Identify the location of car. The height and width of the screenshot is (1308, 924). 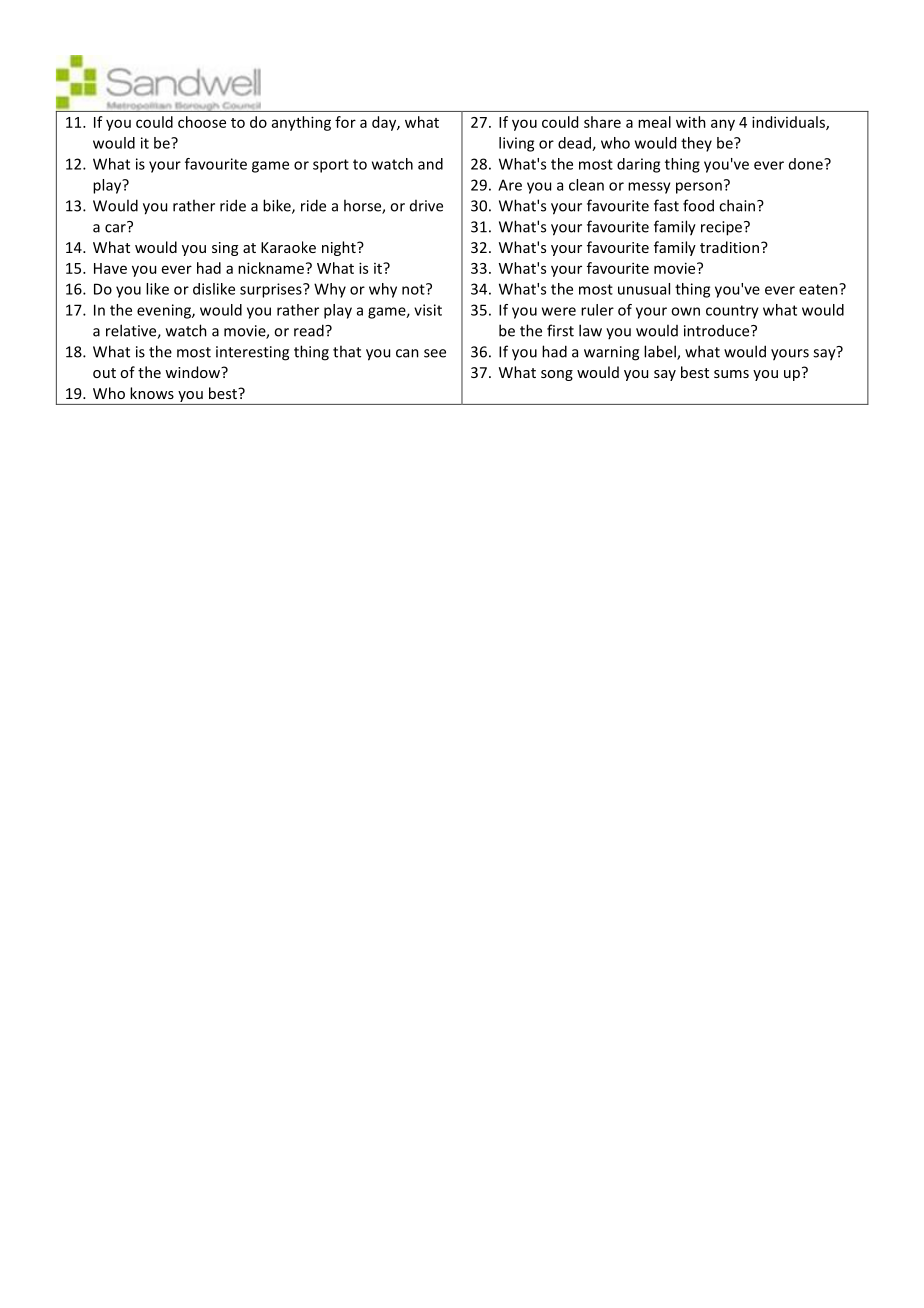
(116, 227).
